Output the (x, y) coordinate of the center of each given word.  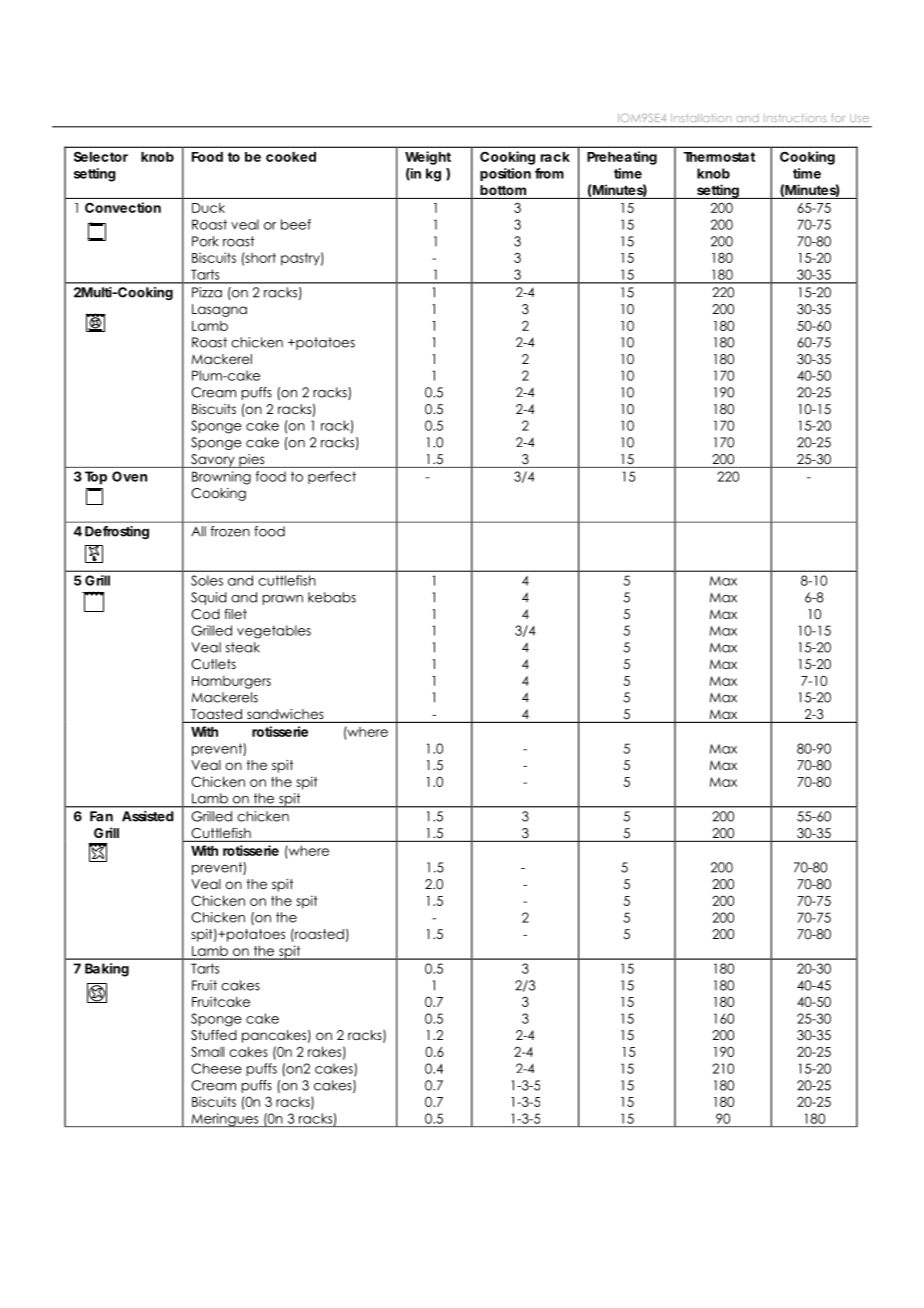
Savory (213, 461)
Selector (101, 156)
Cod (205, 614)
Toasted (216, 715)
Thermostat (719, 157)
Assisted (148, 816)
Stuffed (214, 1035)
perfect (332, 477)
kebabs (332, 597)
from (549, 173)
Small (207, 1051)
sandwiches (285, 715)
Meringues (225, 1120)
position (505, 174)
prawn (282, 600)
